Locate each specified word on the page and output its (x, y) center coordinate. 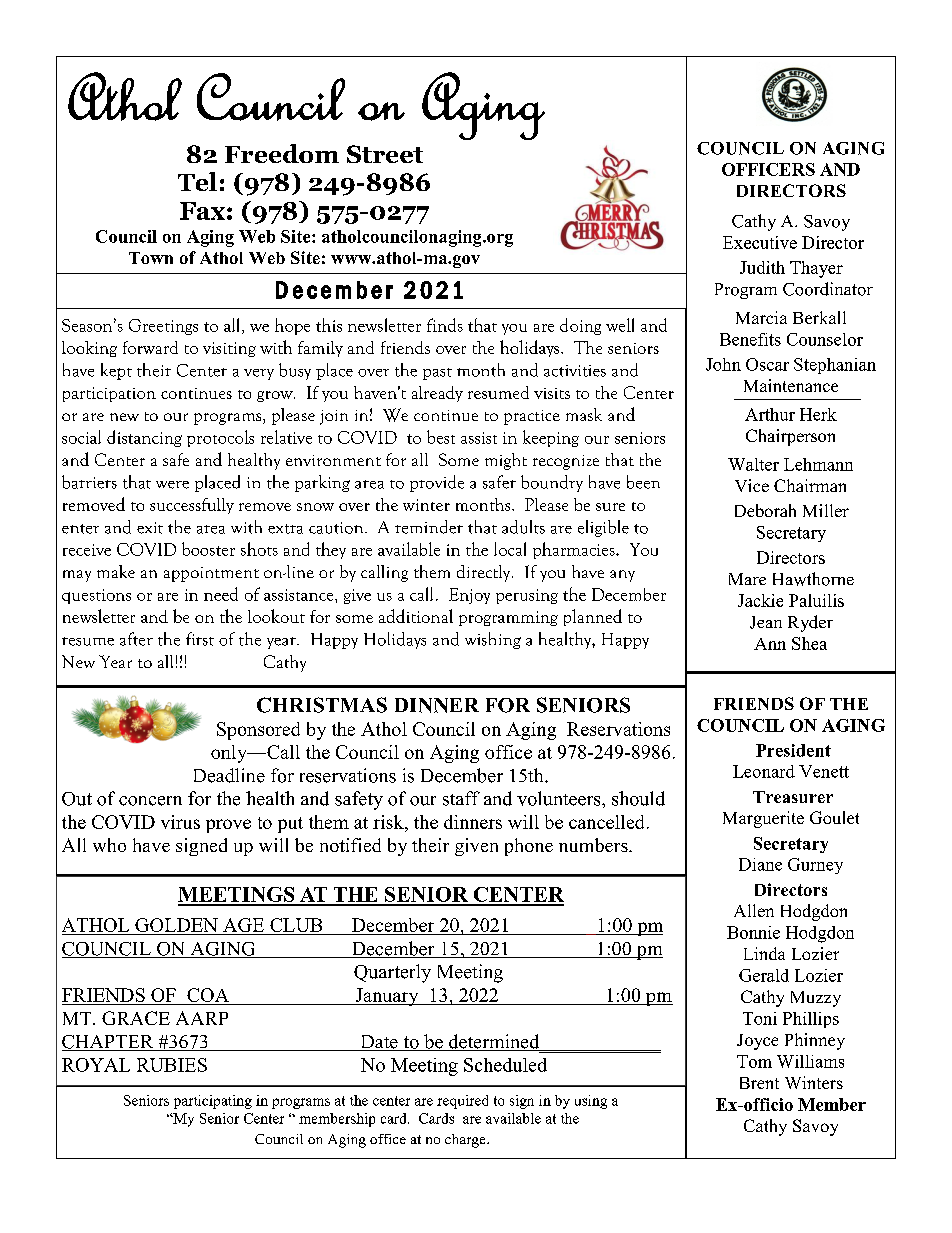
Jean (766, 622)
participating (213, 1102)
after (136, 639)
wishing (493, 640)
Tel (197, 181)
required (462, 1102)
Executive (760, 242)
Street (385, 154)
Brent (759, 1083)
